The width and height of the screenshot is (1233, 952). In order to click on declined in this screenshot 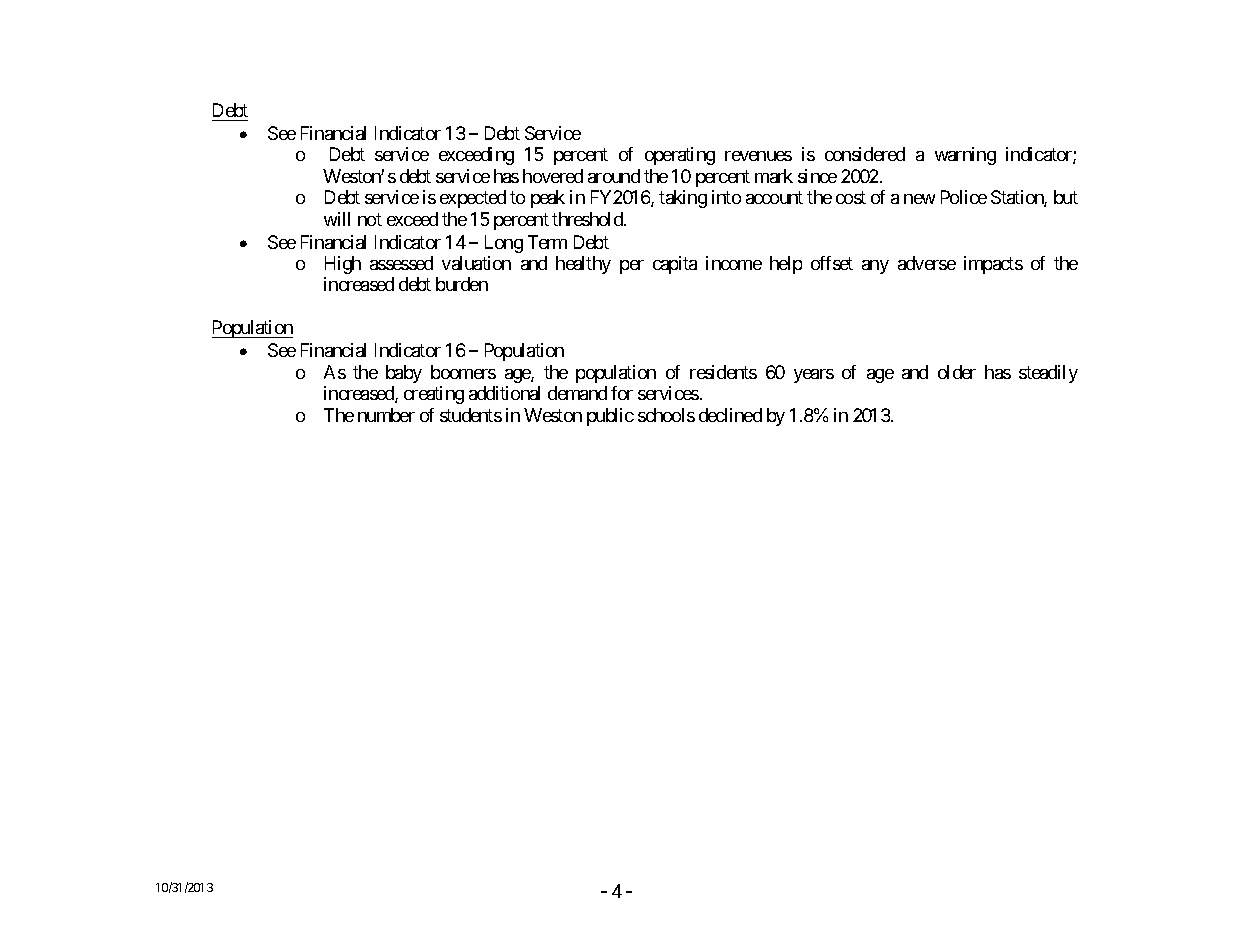, I will do `click(730, 415)`.
